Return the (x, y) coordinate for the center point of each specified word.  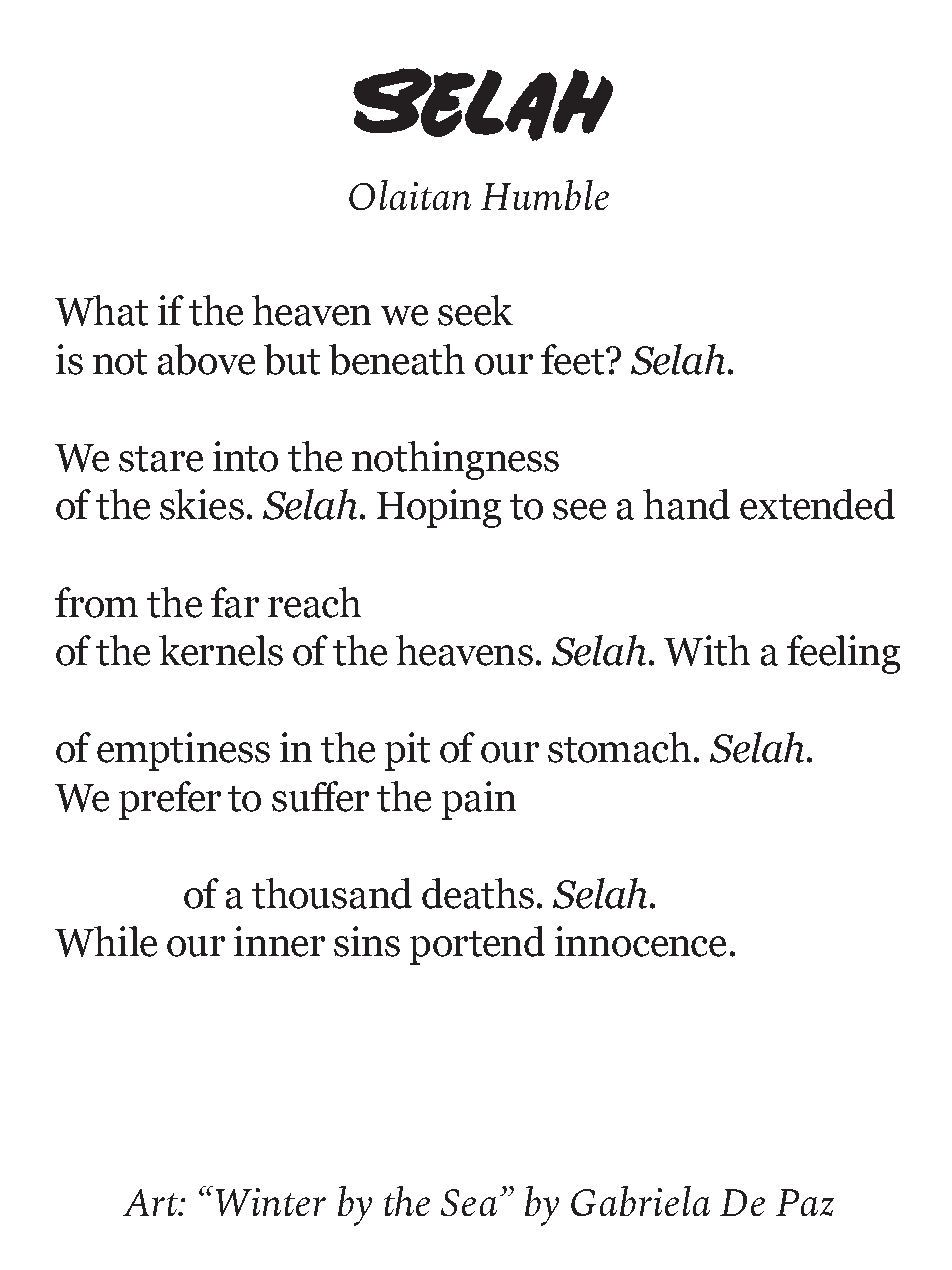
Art (151, 1202)
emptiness (183, 751)
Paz (805, 1202)
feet (574, 359)
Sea (469, 1202)
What (101, 310)
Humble (545, 195)
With (707, 650)
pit (407, 751)
